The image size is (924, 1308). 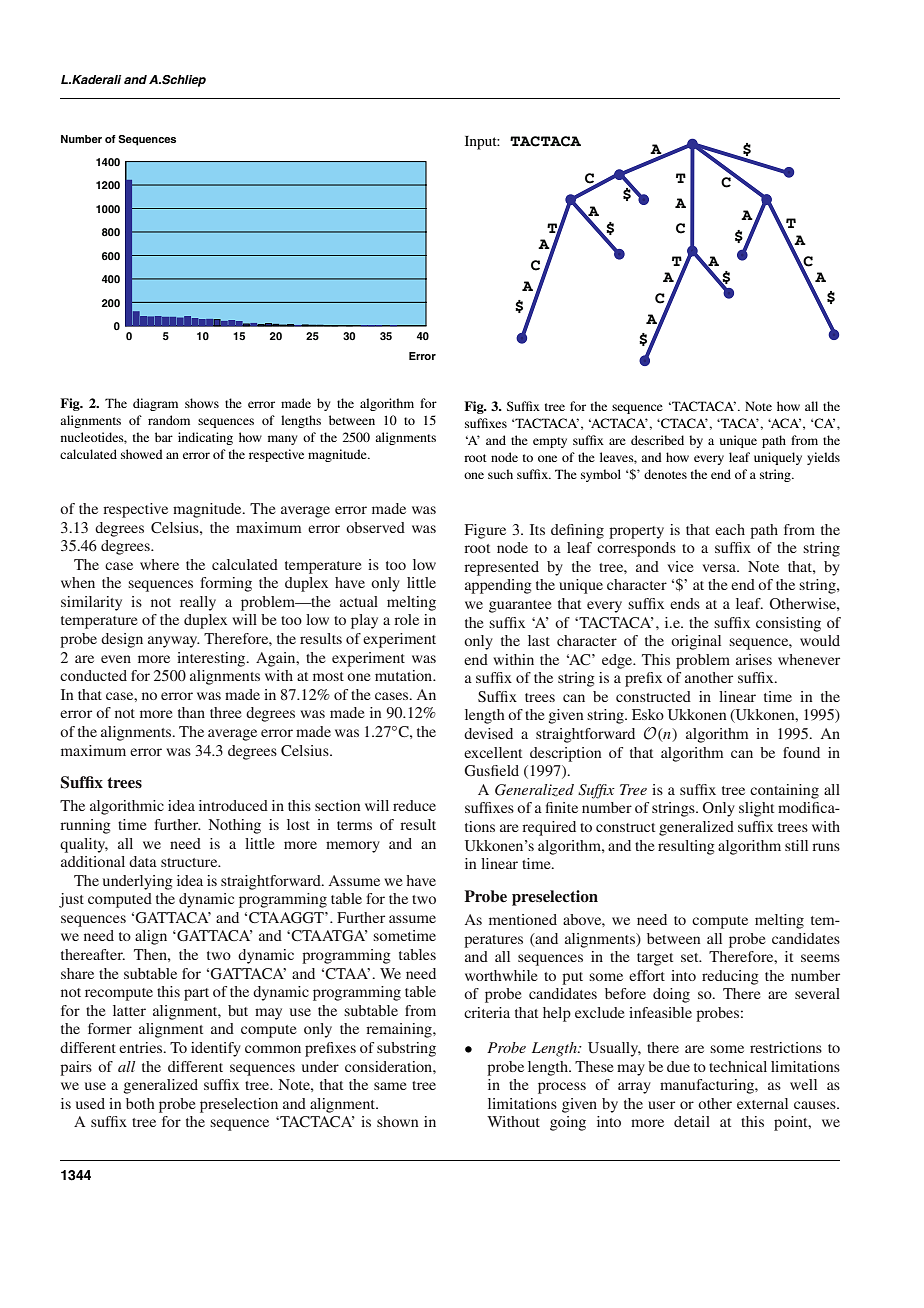 What do you see at coordinates (143, 861) in the screenshot?
I see `data` at bounding box center [143, 861].
